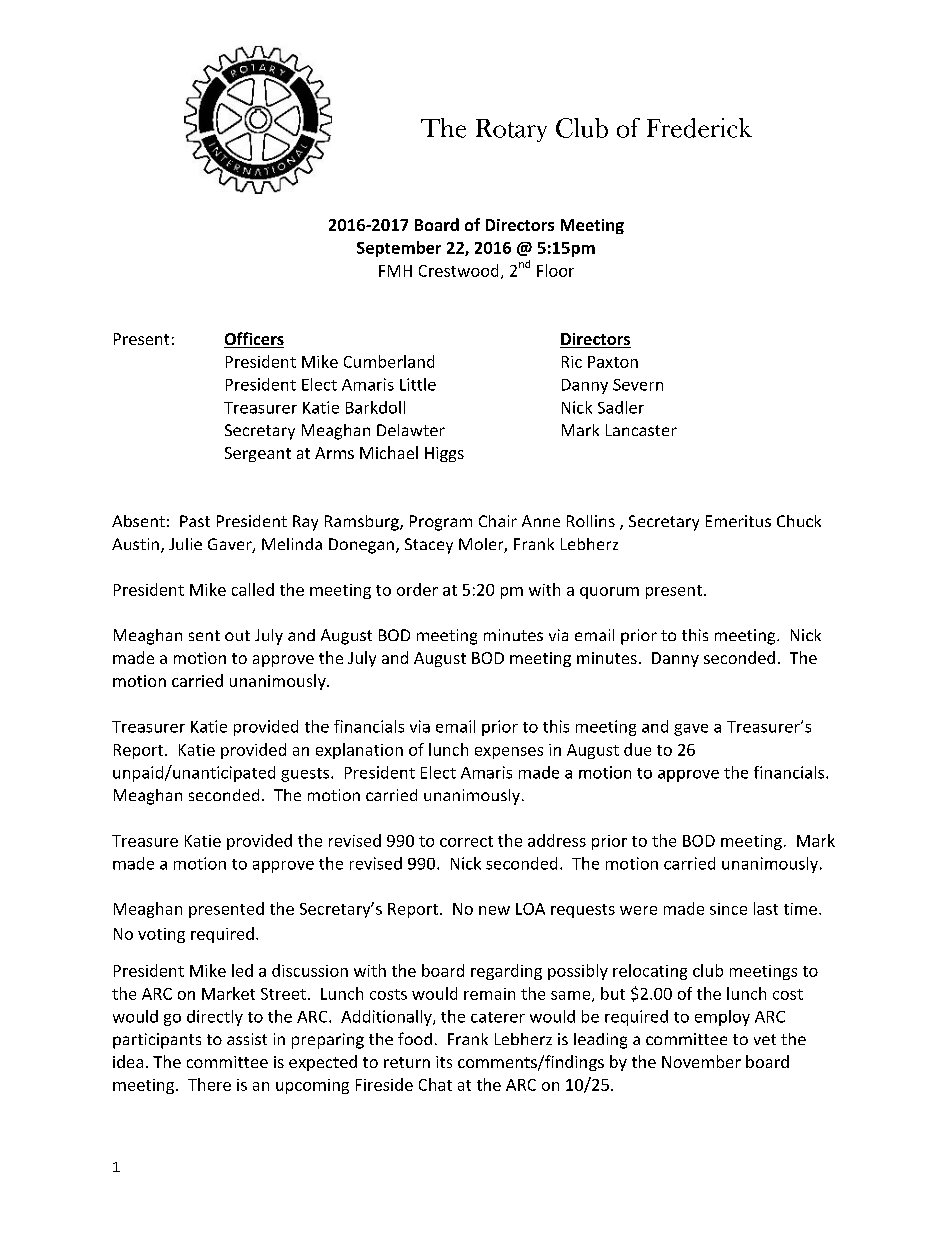 This document has height=1233, width=952. I want to click on September, so click(399, 249).
